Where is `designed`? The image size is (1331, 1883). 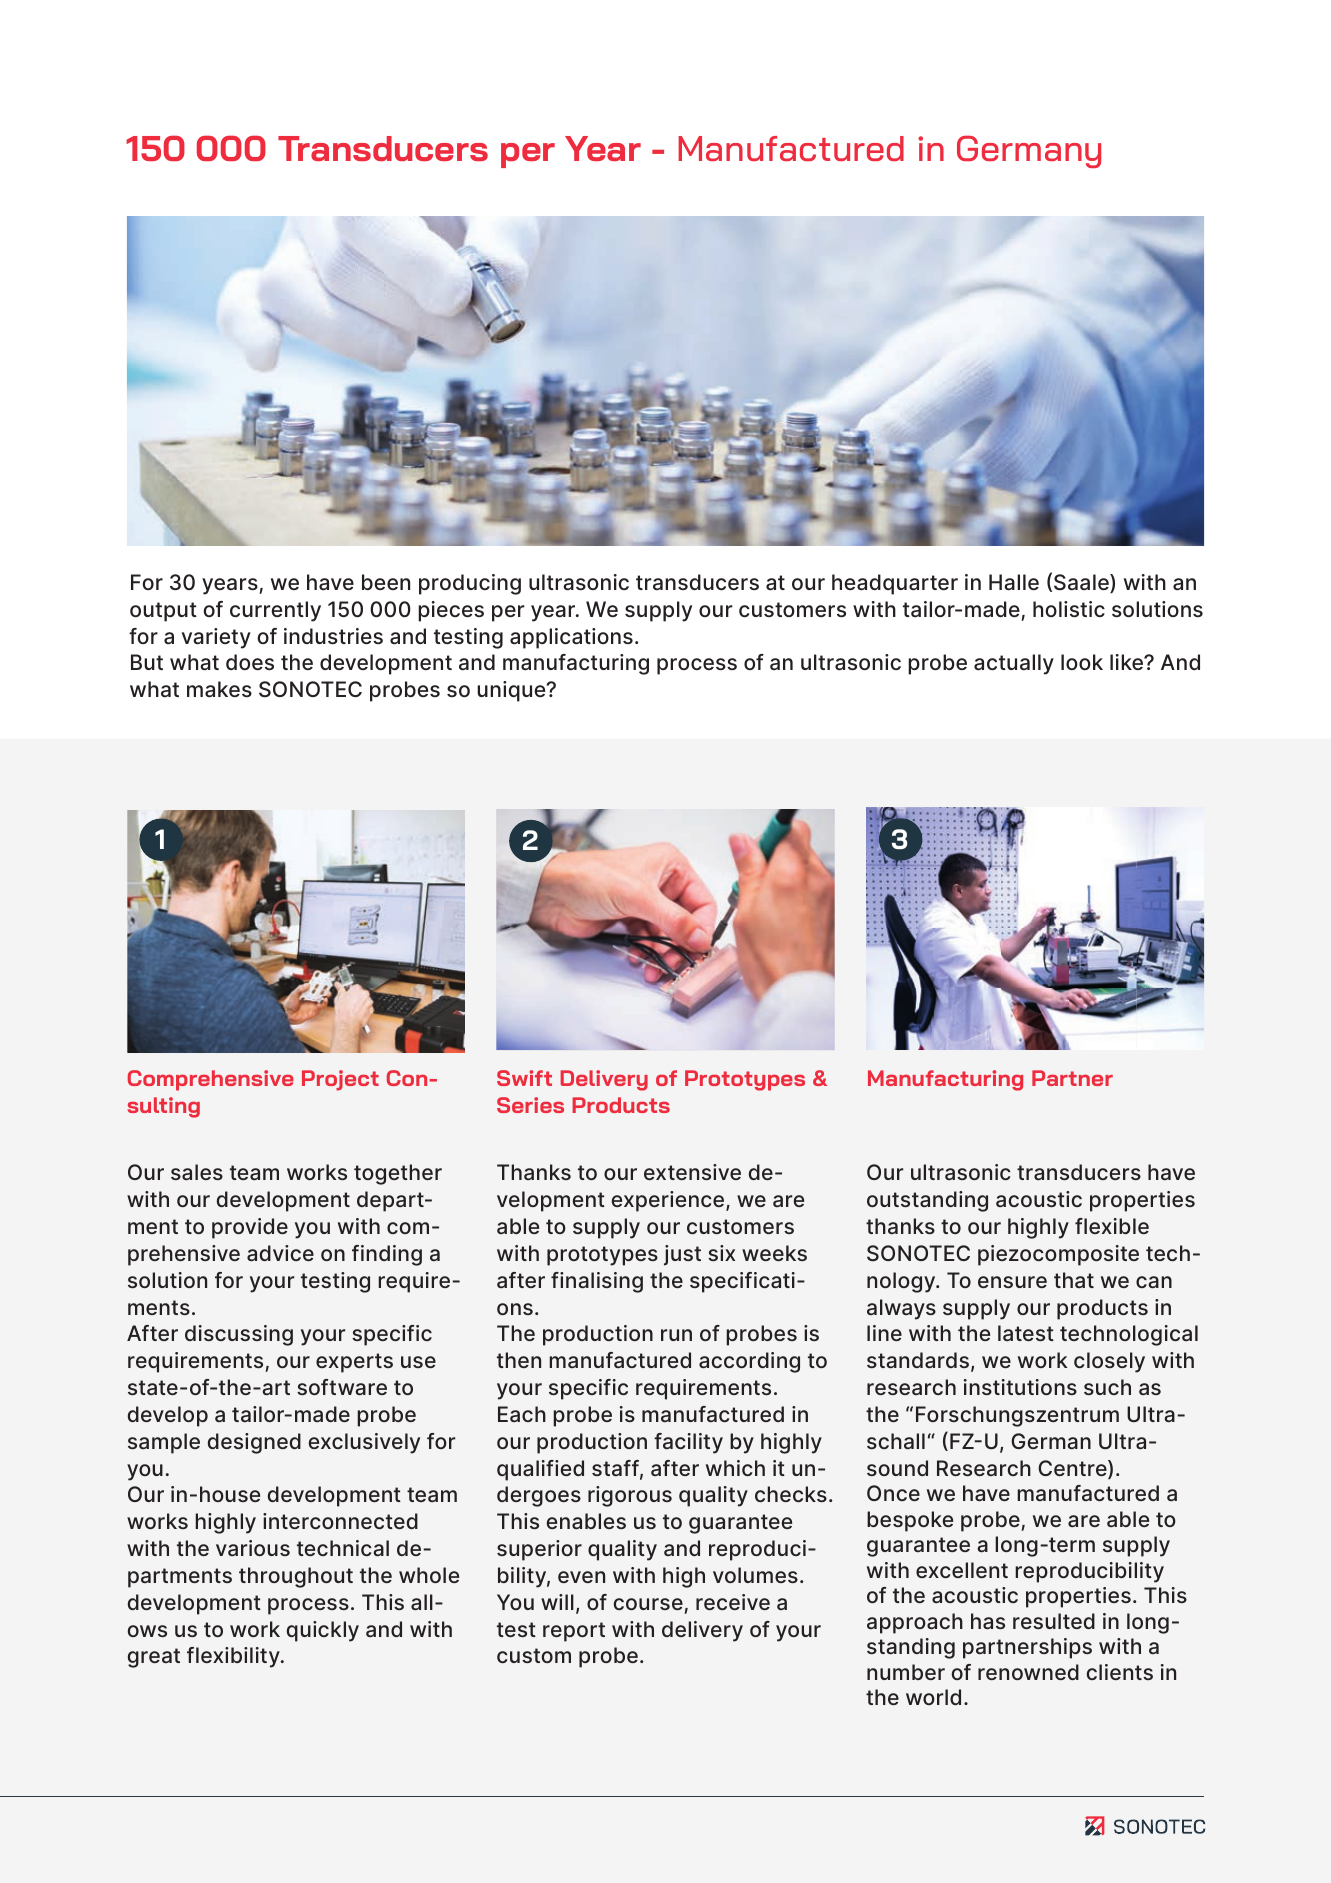
designed is located at coordinates (254, 1443).
